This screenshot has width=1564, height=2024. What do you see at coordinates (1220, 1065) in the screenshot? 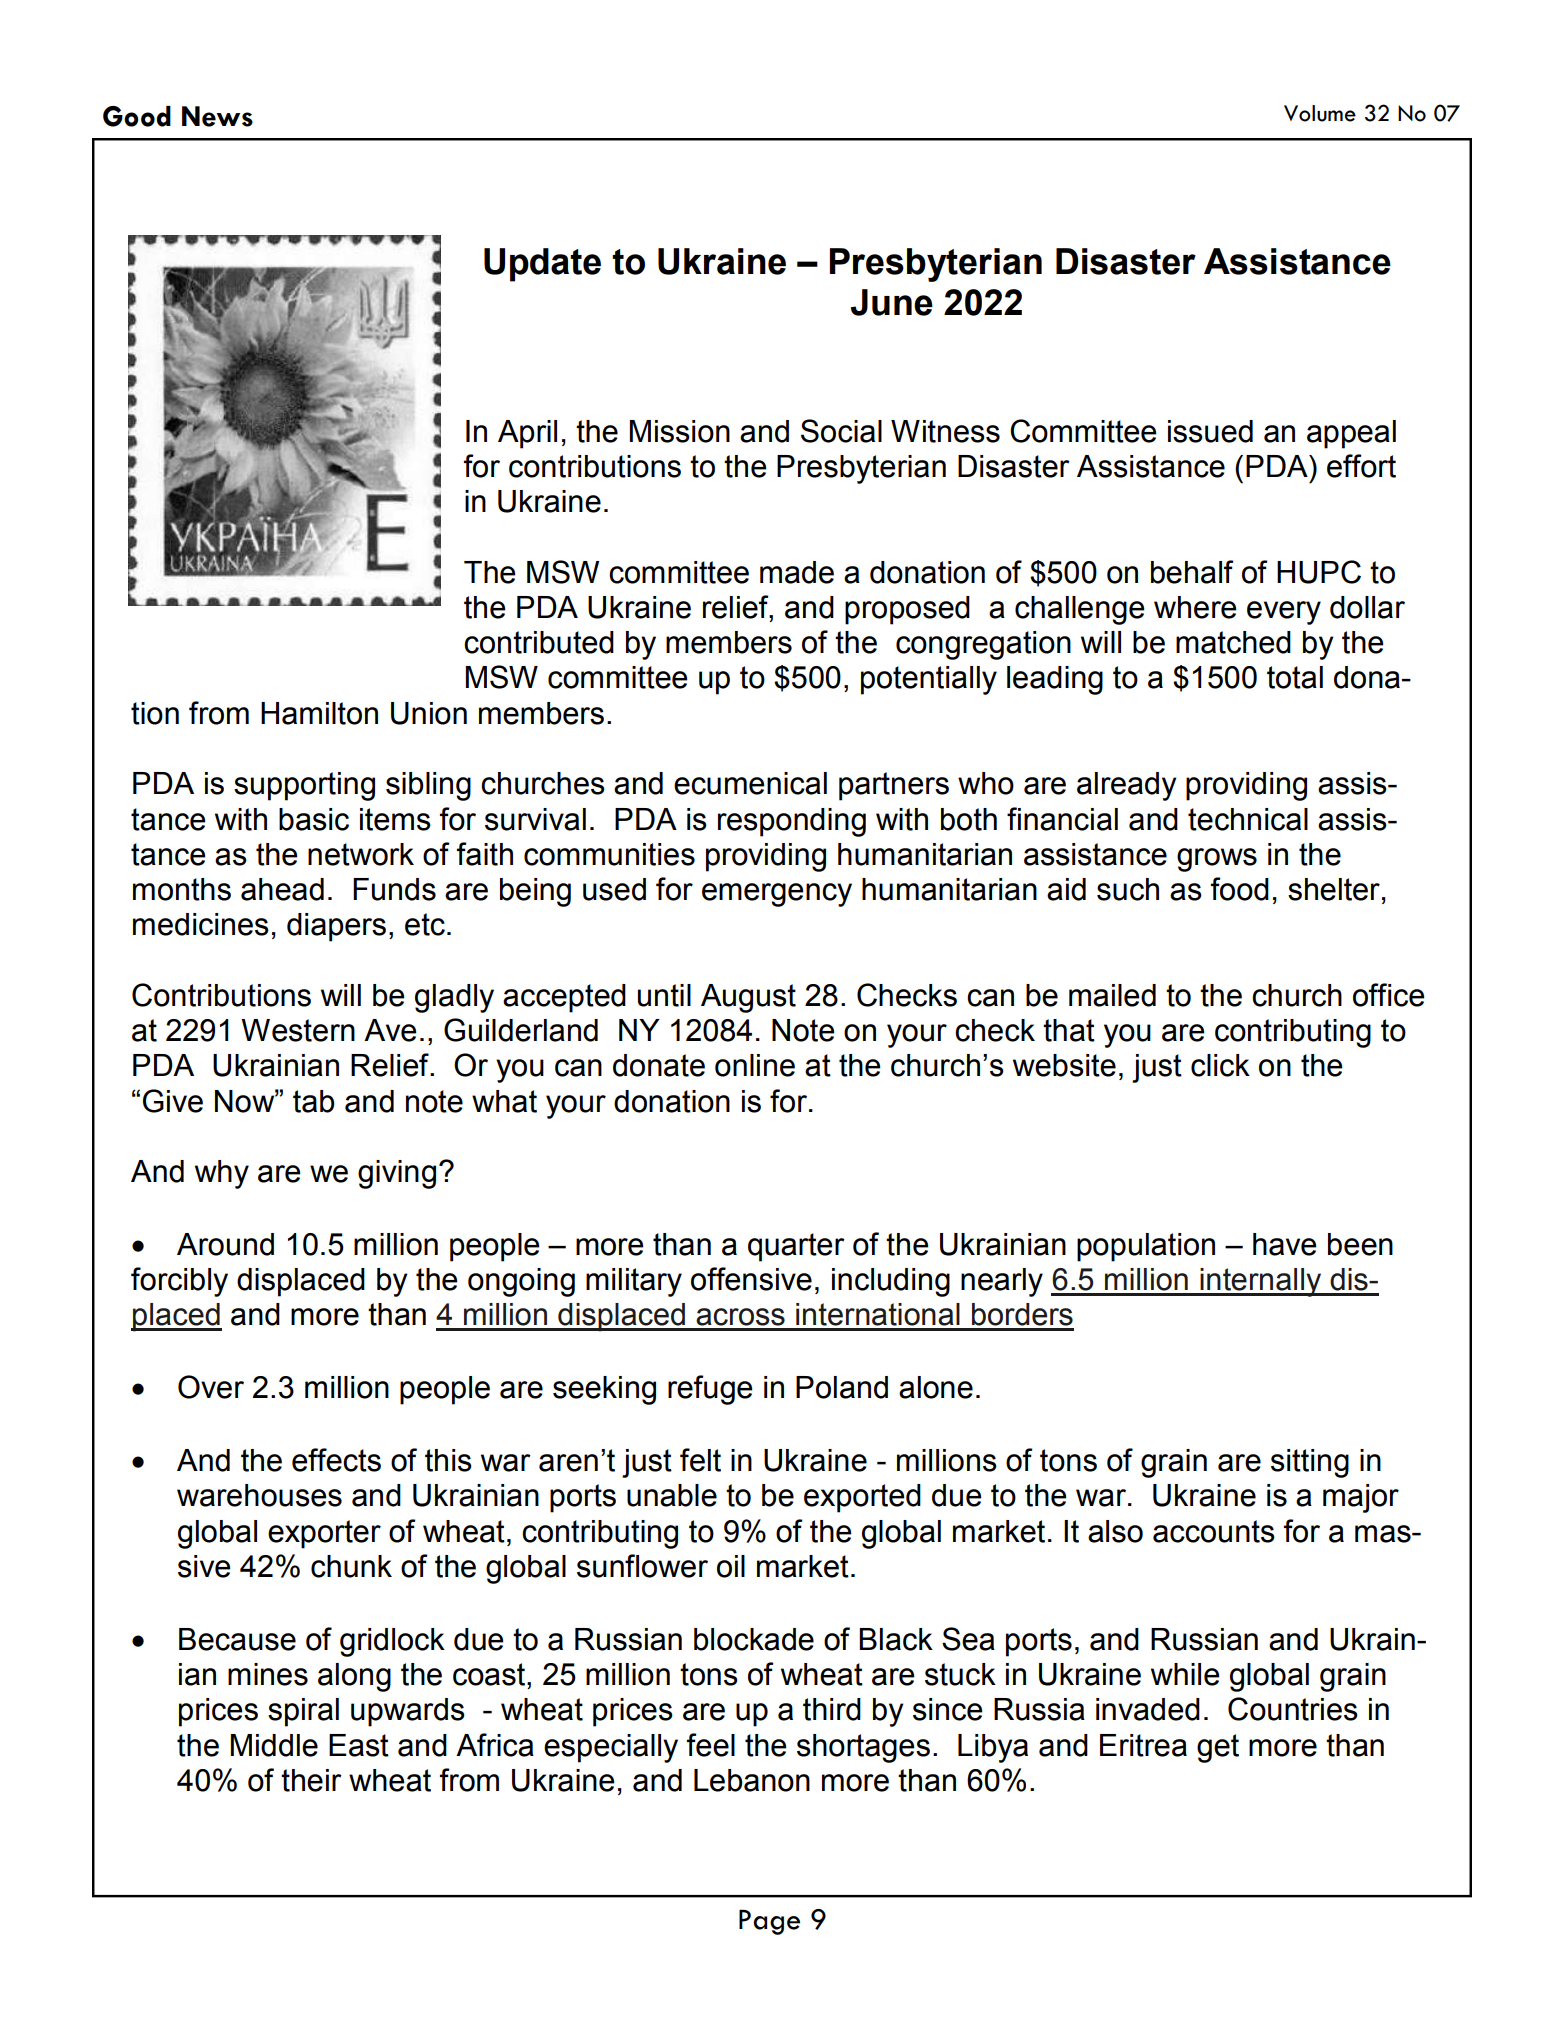
I see `click` at bounding box center [1220, 1065].
